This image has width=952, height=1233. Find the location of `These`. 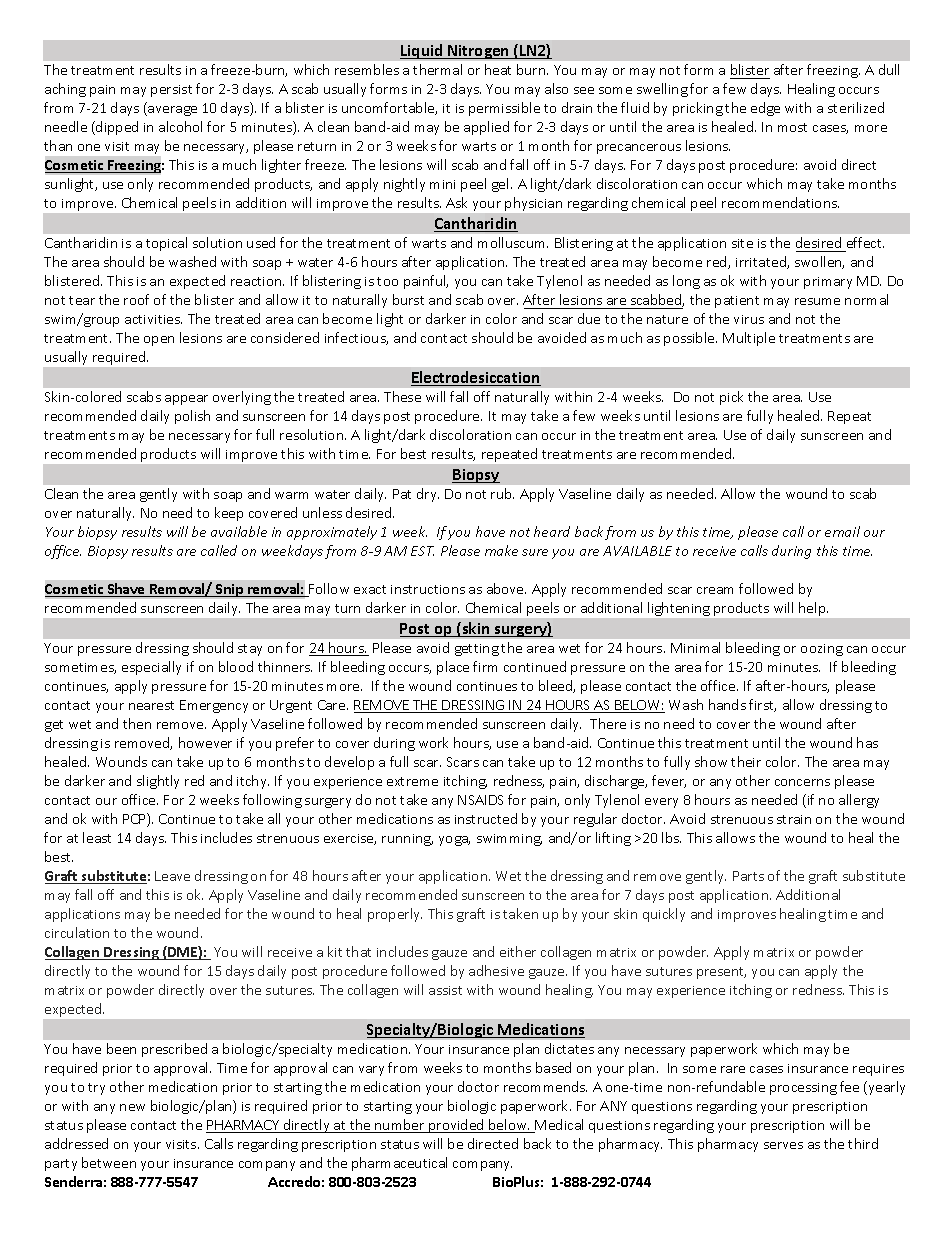

These is located at coordinates (402, 396).
